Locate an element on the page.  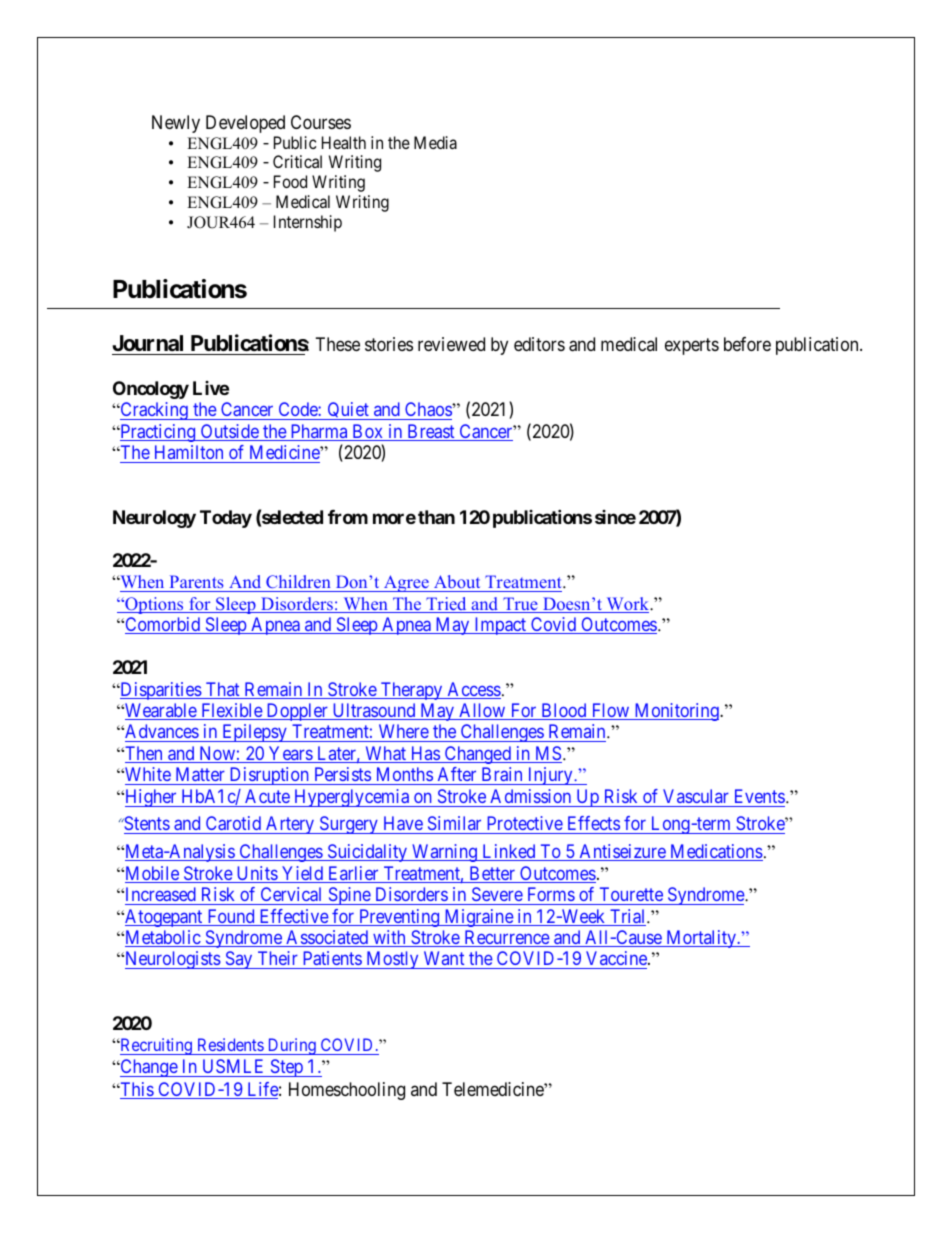
Today is located at coordinates (226, 519).
